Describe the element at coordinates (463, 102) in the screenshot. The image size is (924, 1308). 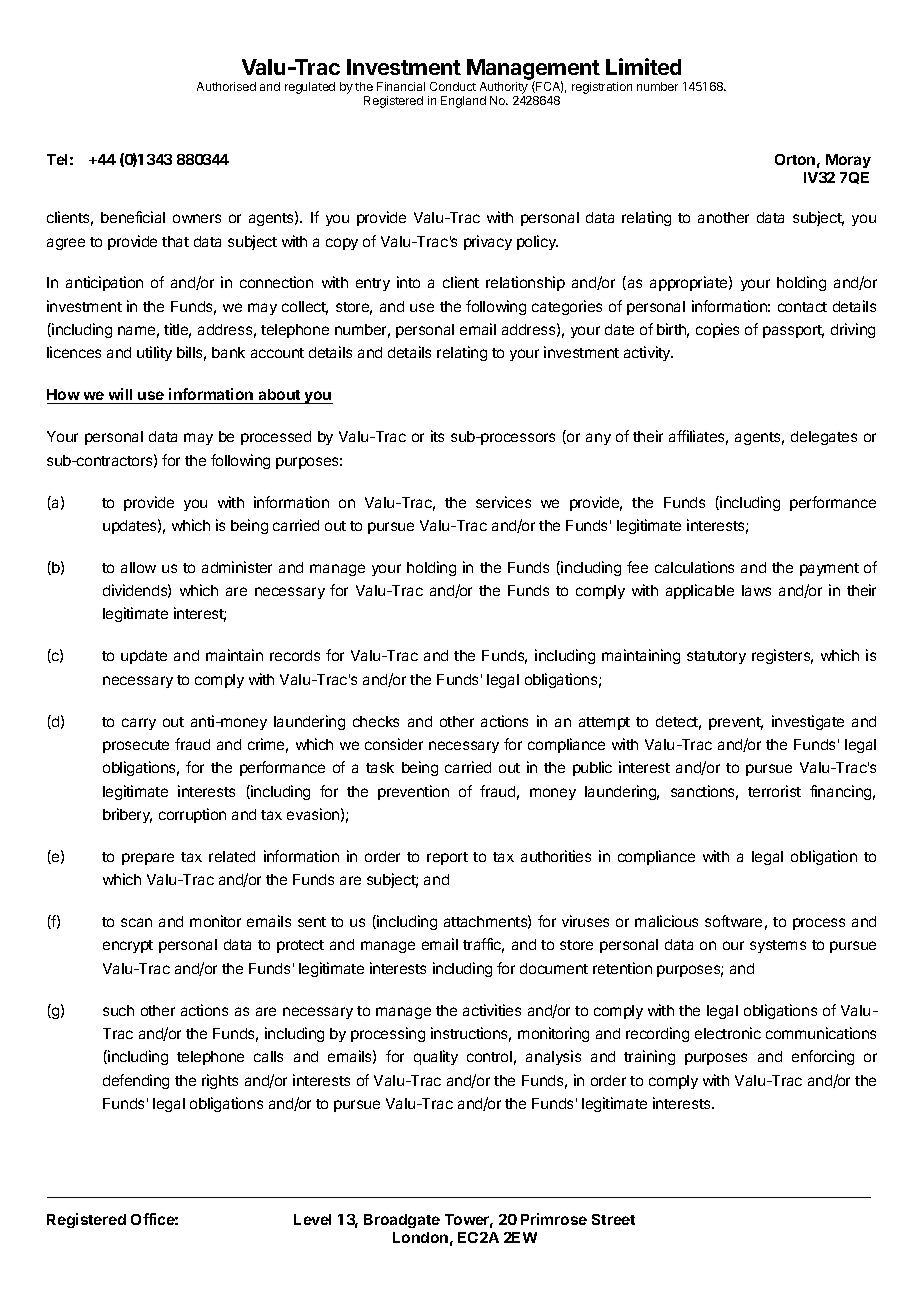
I see `England` at that location.
